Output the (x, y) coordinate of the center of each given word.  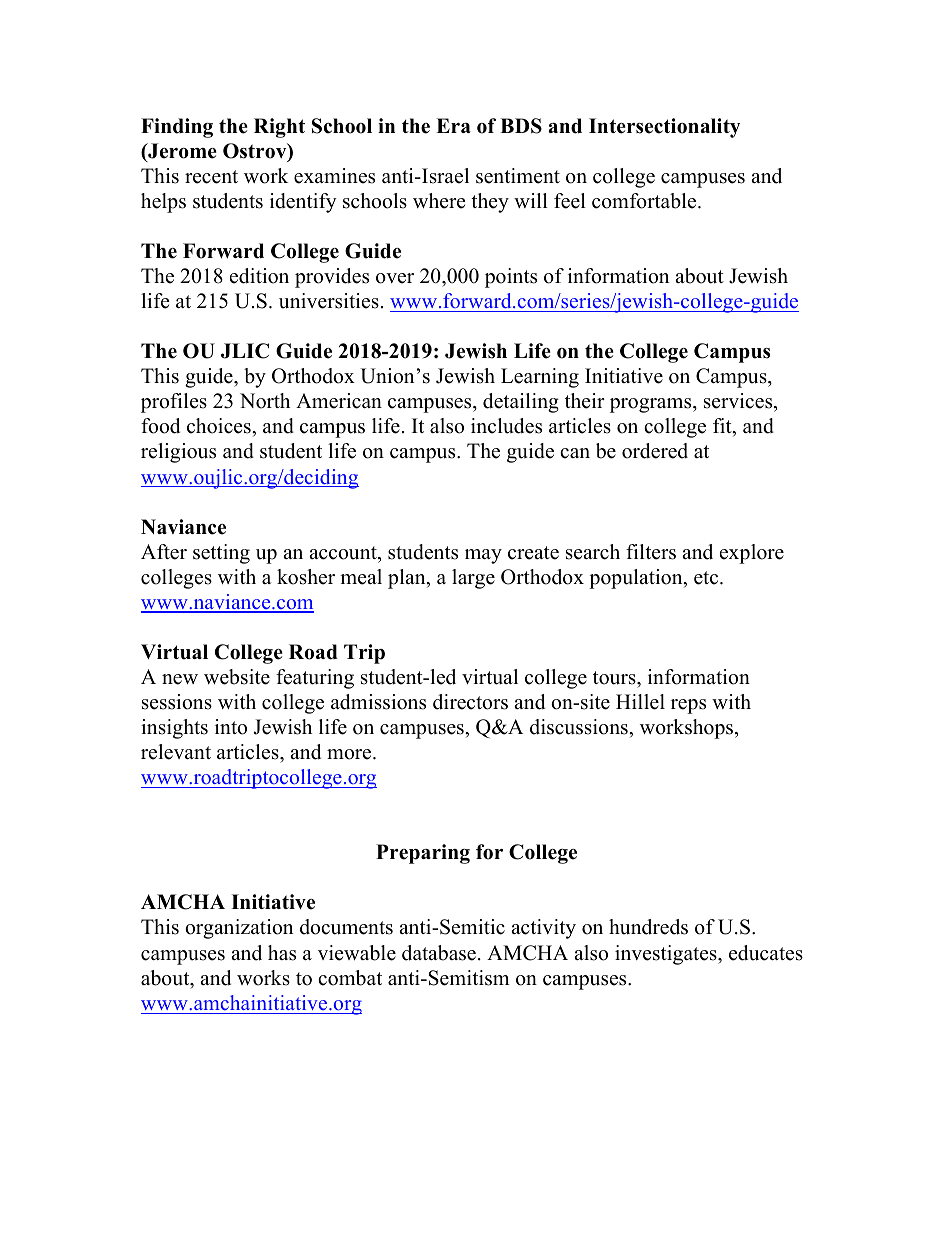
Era (453, 125)
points (511, 278)
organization (239, 929)
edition (259, 276)
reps (688, 706)
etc (707, 578)
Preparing (423, 854)
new (180, 679)
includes (506, 426)
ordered (655, 451)
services (739, 402)
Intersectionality (664, 128)
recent (211, 177)
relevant (176, 752)
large (473, 579)
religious (178, 453)
